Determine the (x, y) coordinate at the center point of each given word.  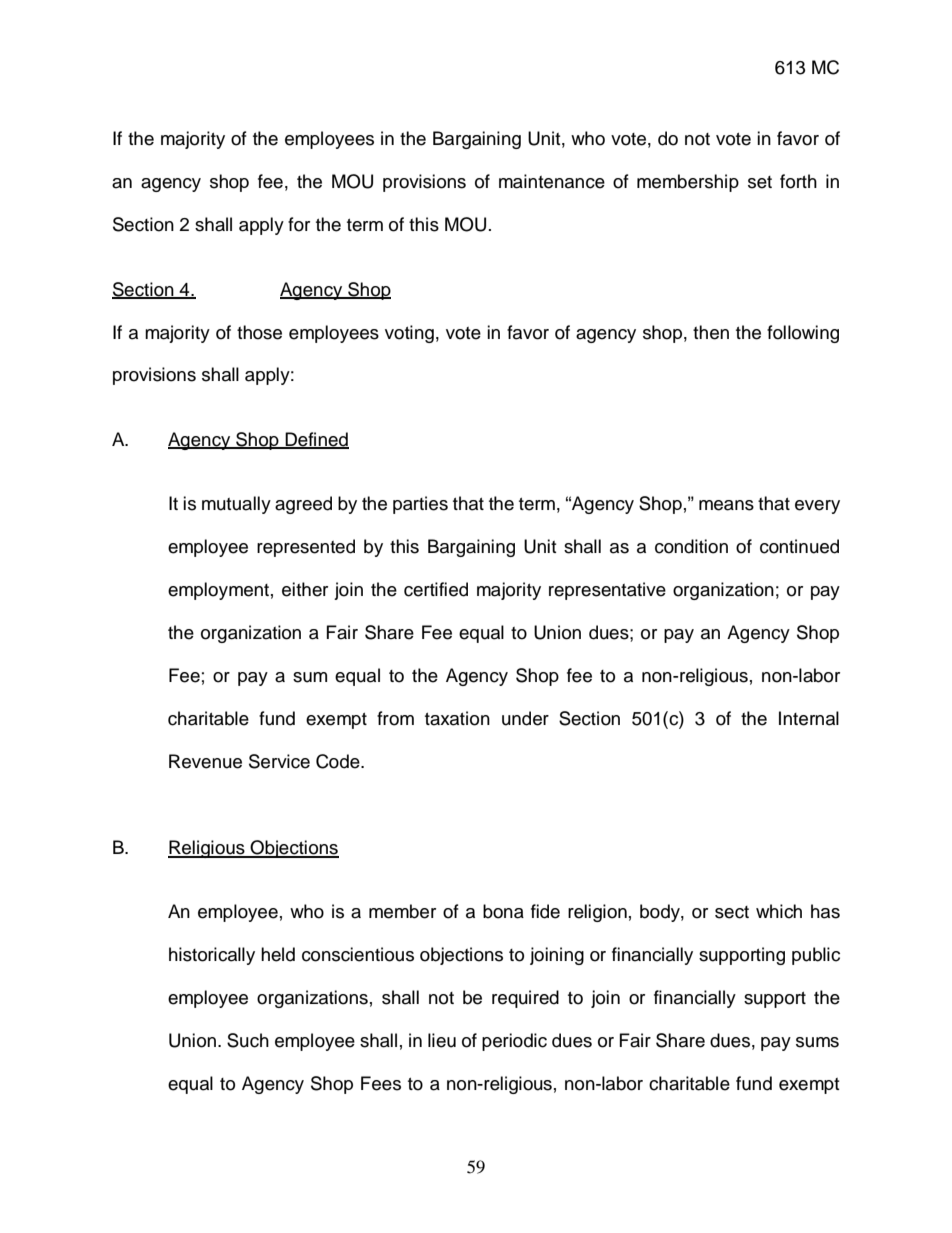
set (760, 182)
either (305, 589)
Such (248, 1040)
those (259, 332)
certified (436, 589)
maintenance (552, 181)
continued (799, 546)
